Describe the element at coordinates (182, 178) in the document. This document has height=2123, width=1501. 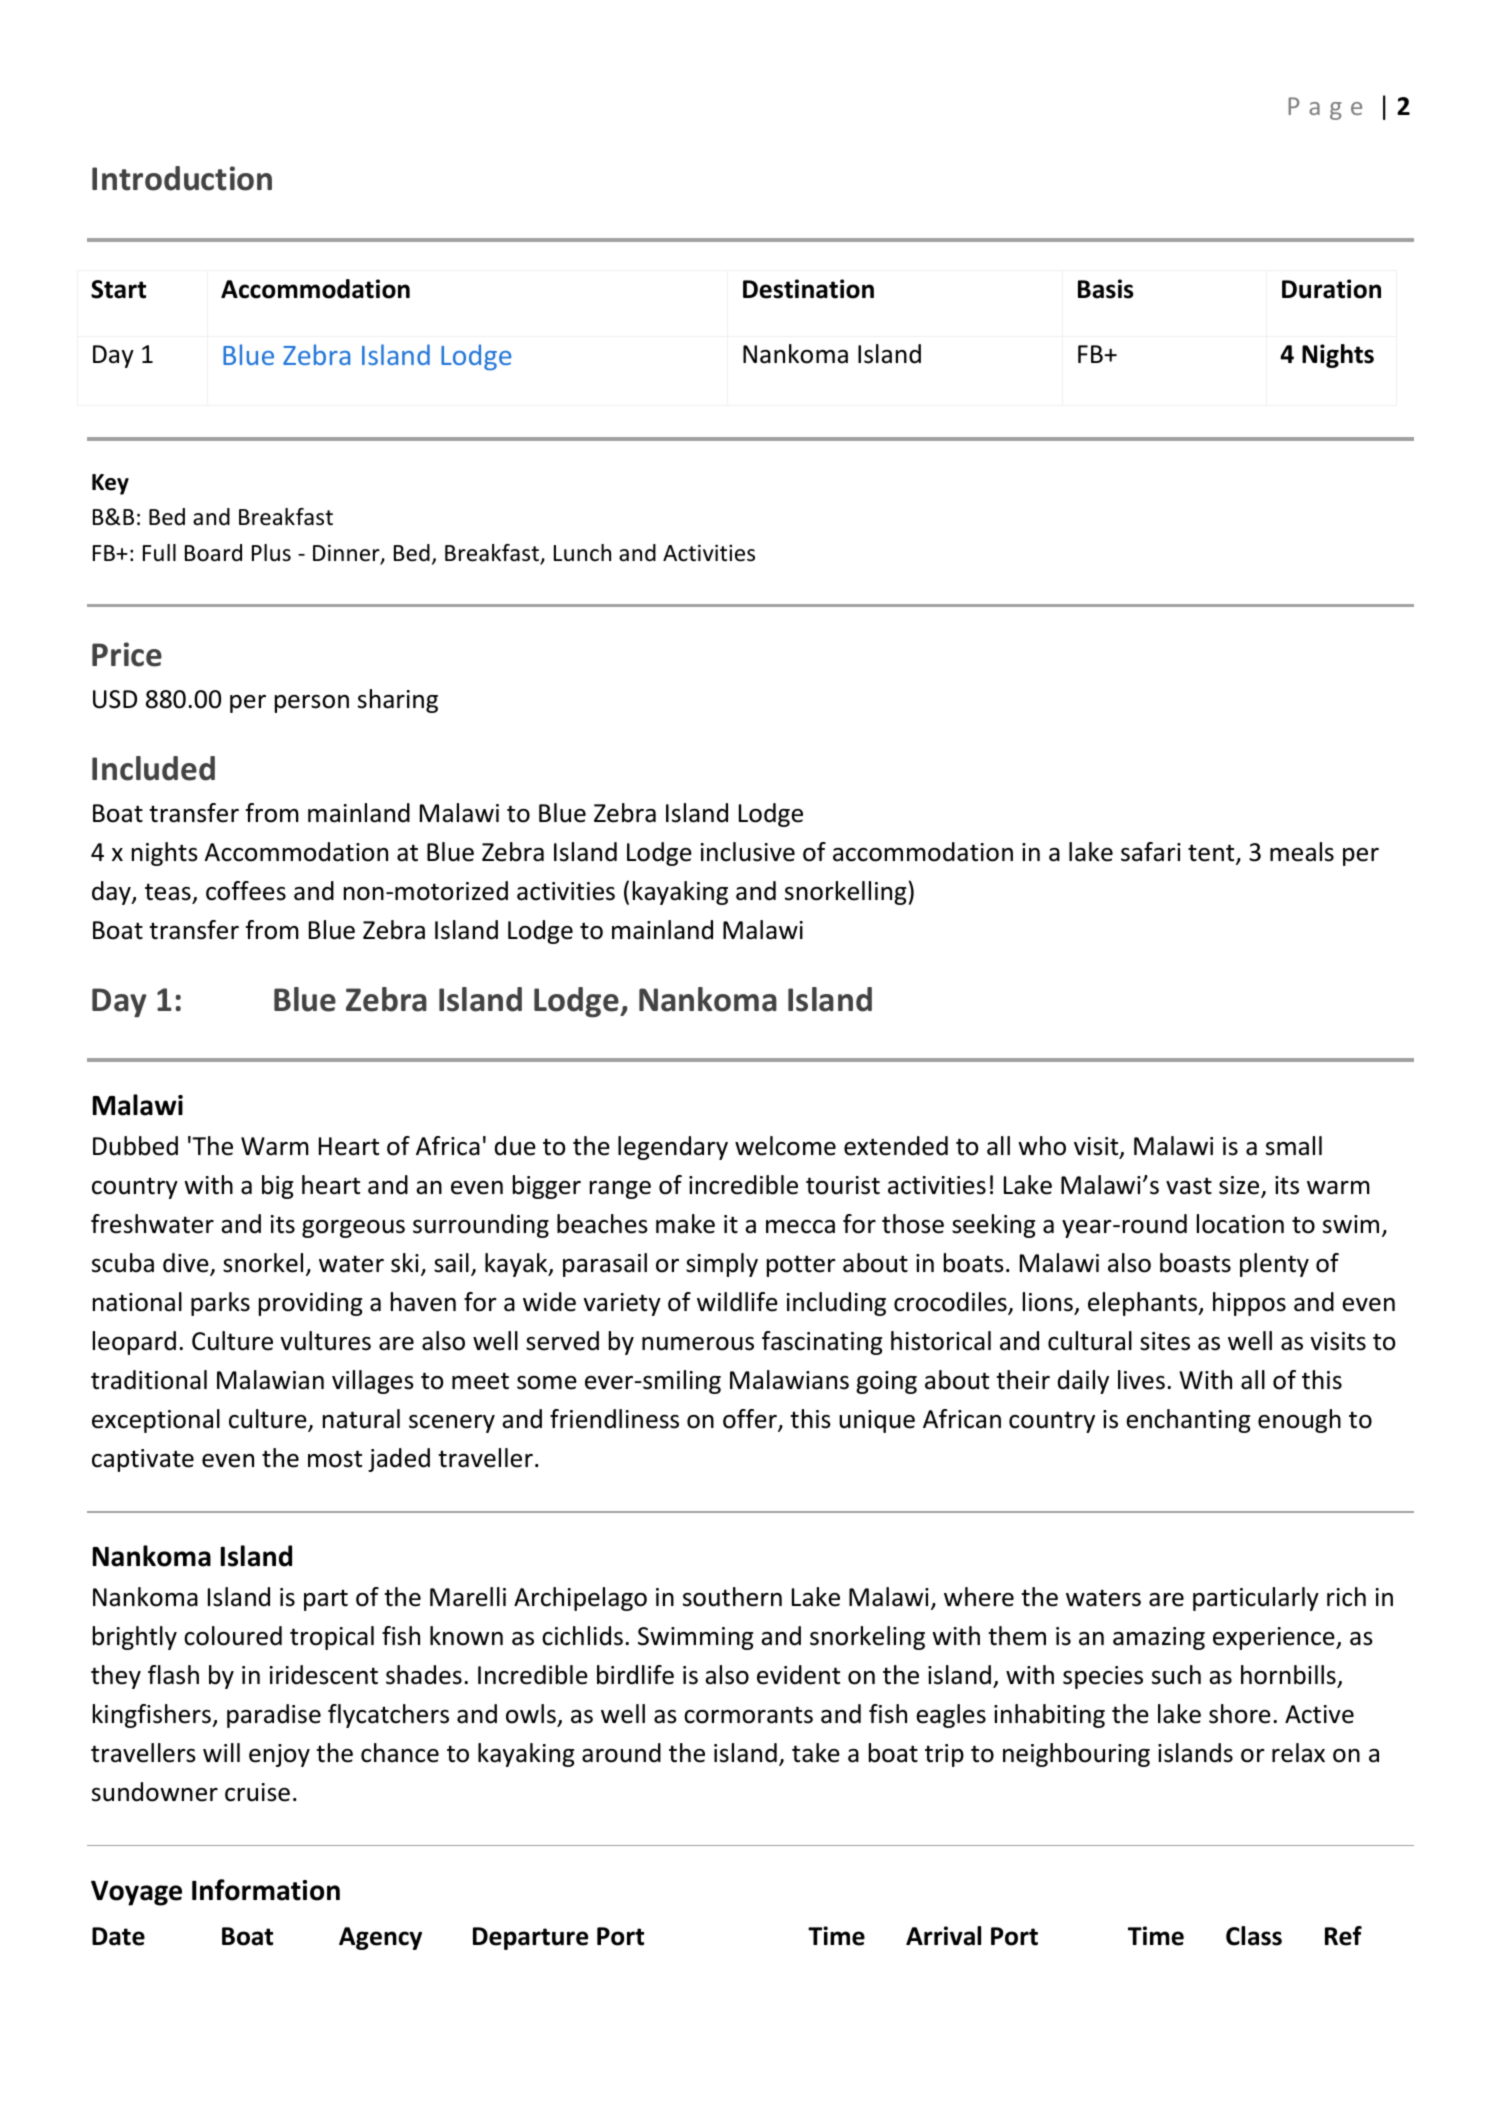
I see `Introduction` at that location.
